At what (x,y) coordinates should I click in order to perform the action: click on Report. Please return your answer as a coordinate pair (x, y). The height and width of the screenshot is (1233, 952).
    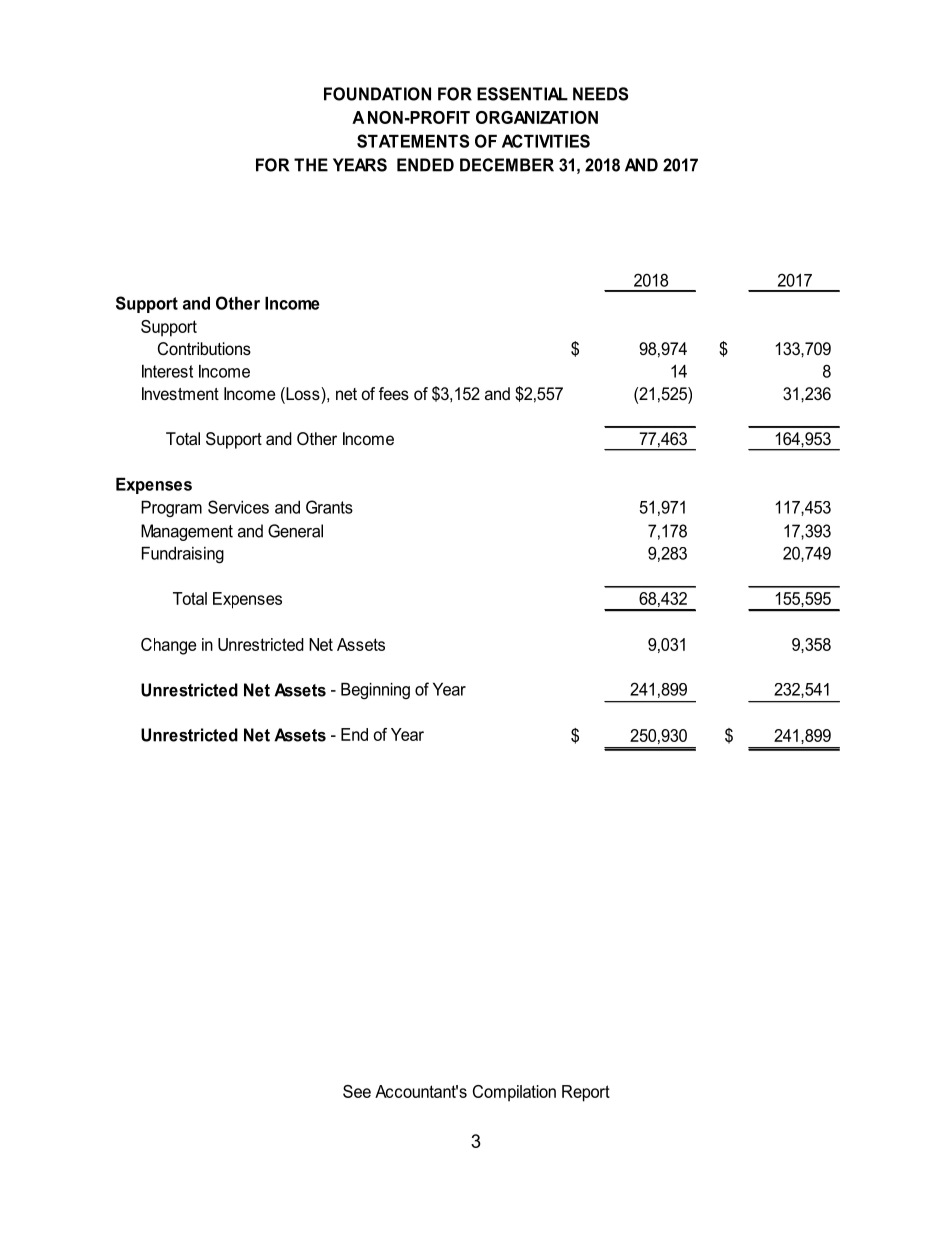
    Looking at the image, I should click on (586, 1093).
